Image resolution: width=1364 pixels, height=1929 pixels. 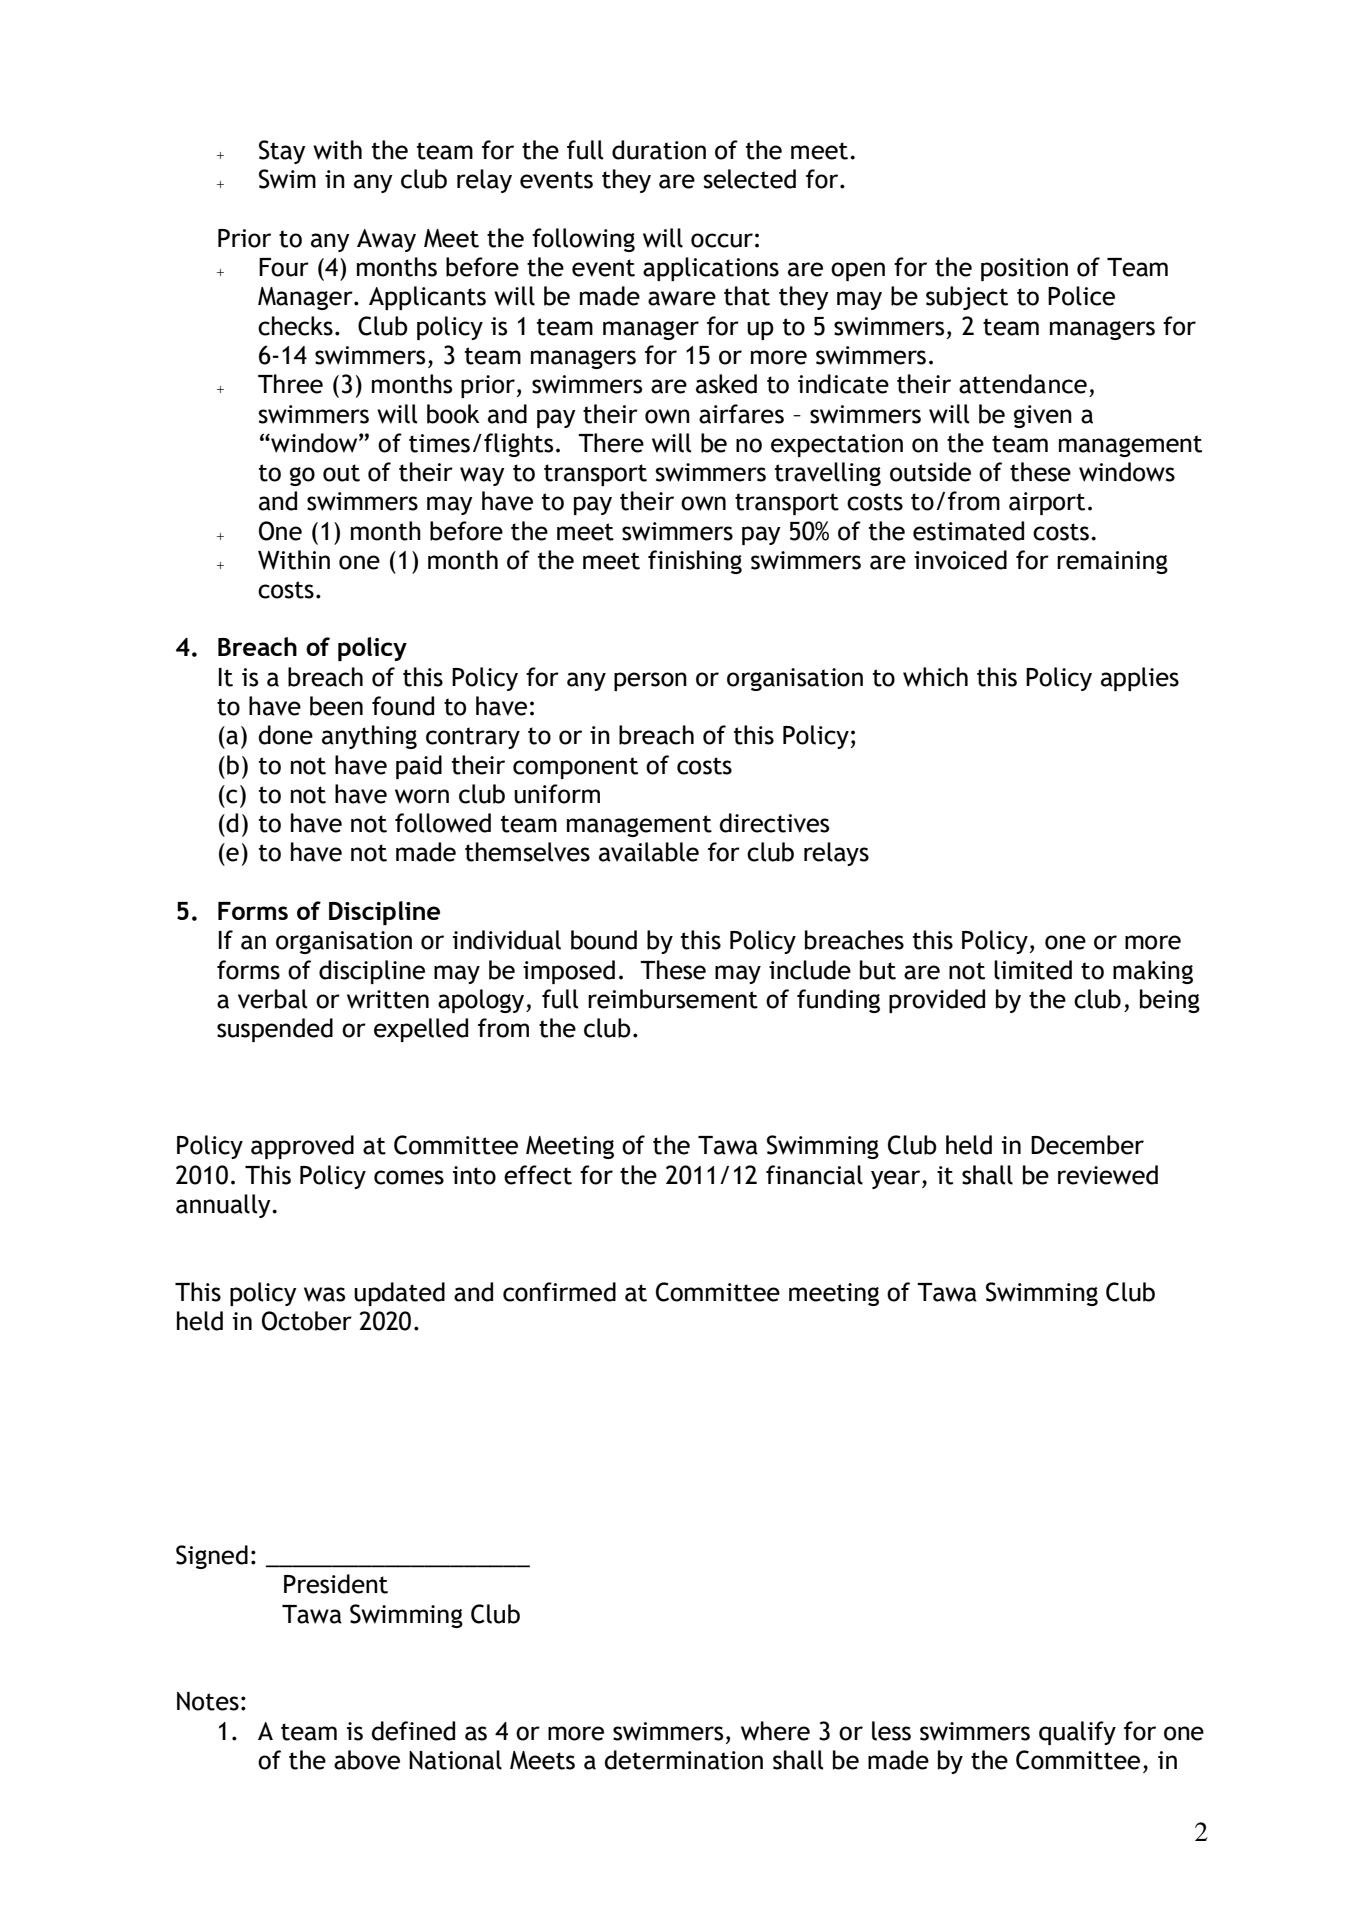 I want to click on determination, so click(x=684, y=1760).
